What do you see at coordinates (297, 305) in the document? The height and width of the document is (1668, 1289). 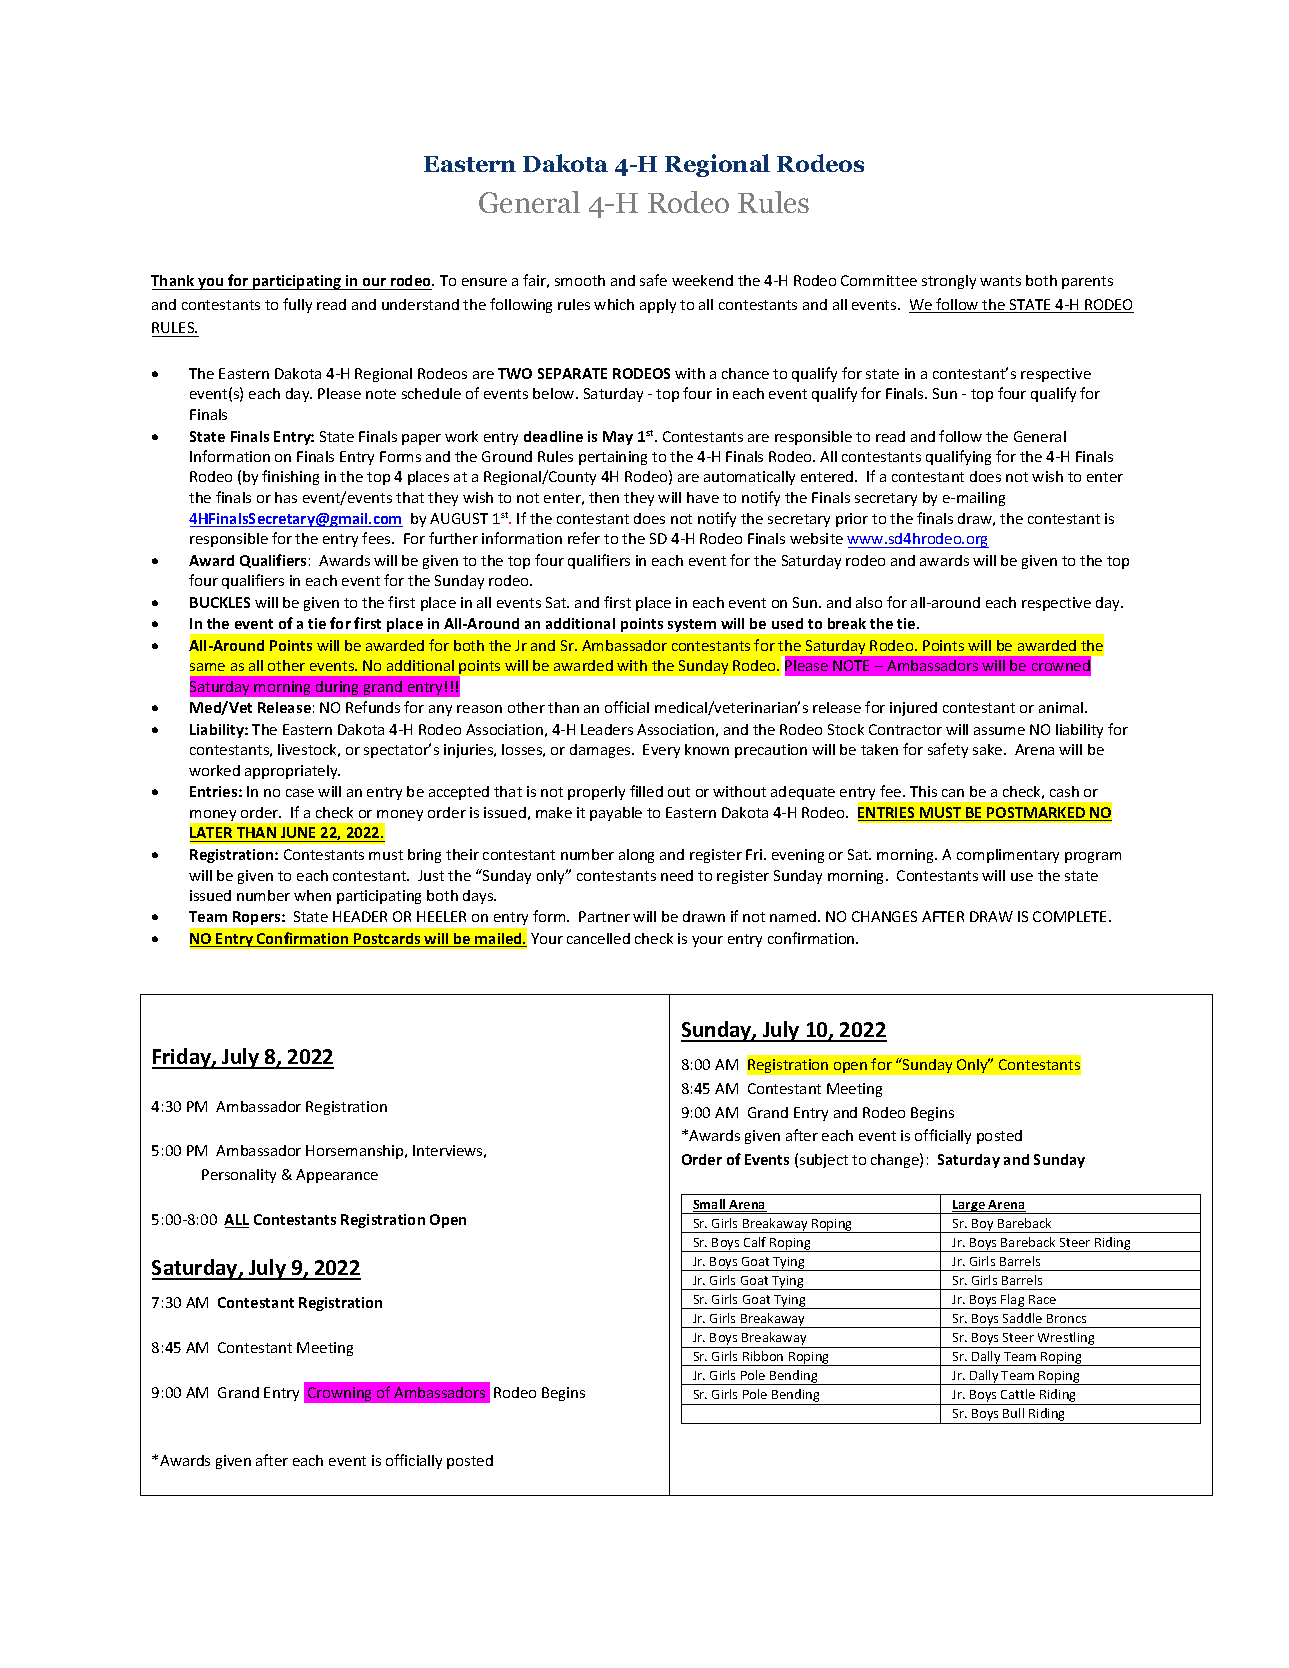 I see `fully` at bounding box center [297, 305].
